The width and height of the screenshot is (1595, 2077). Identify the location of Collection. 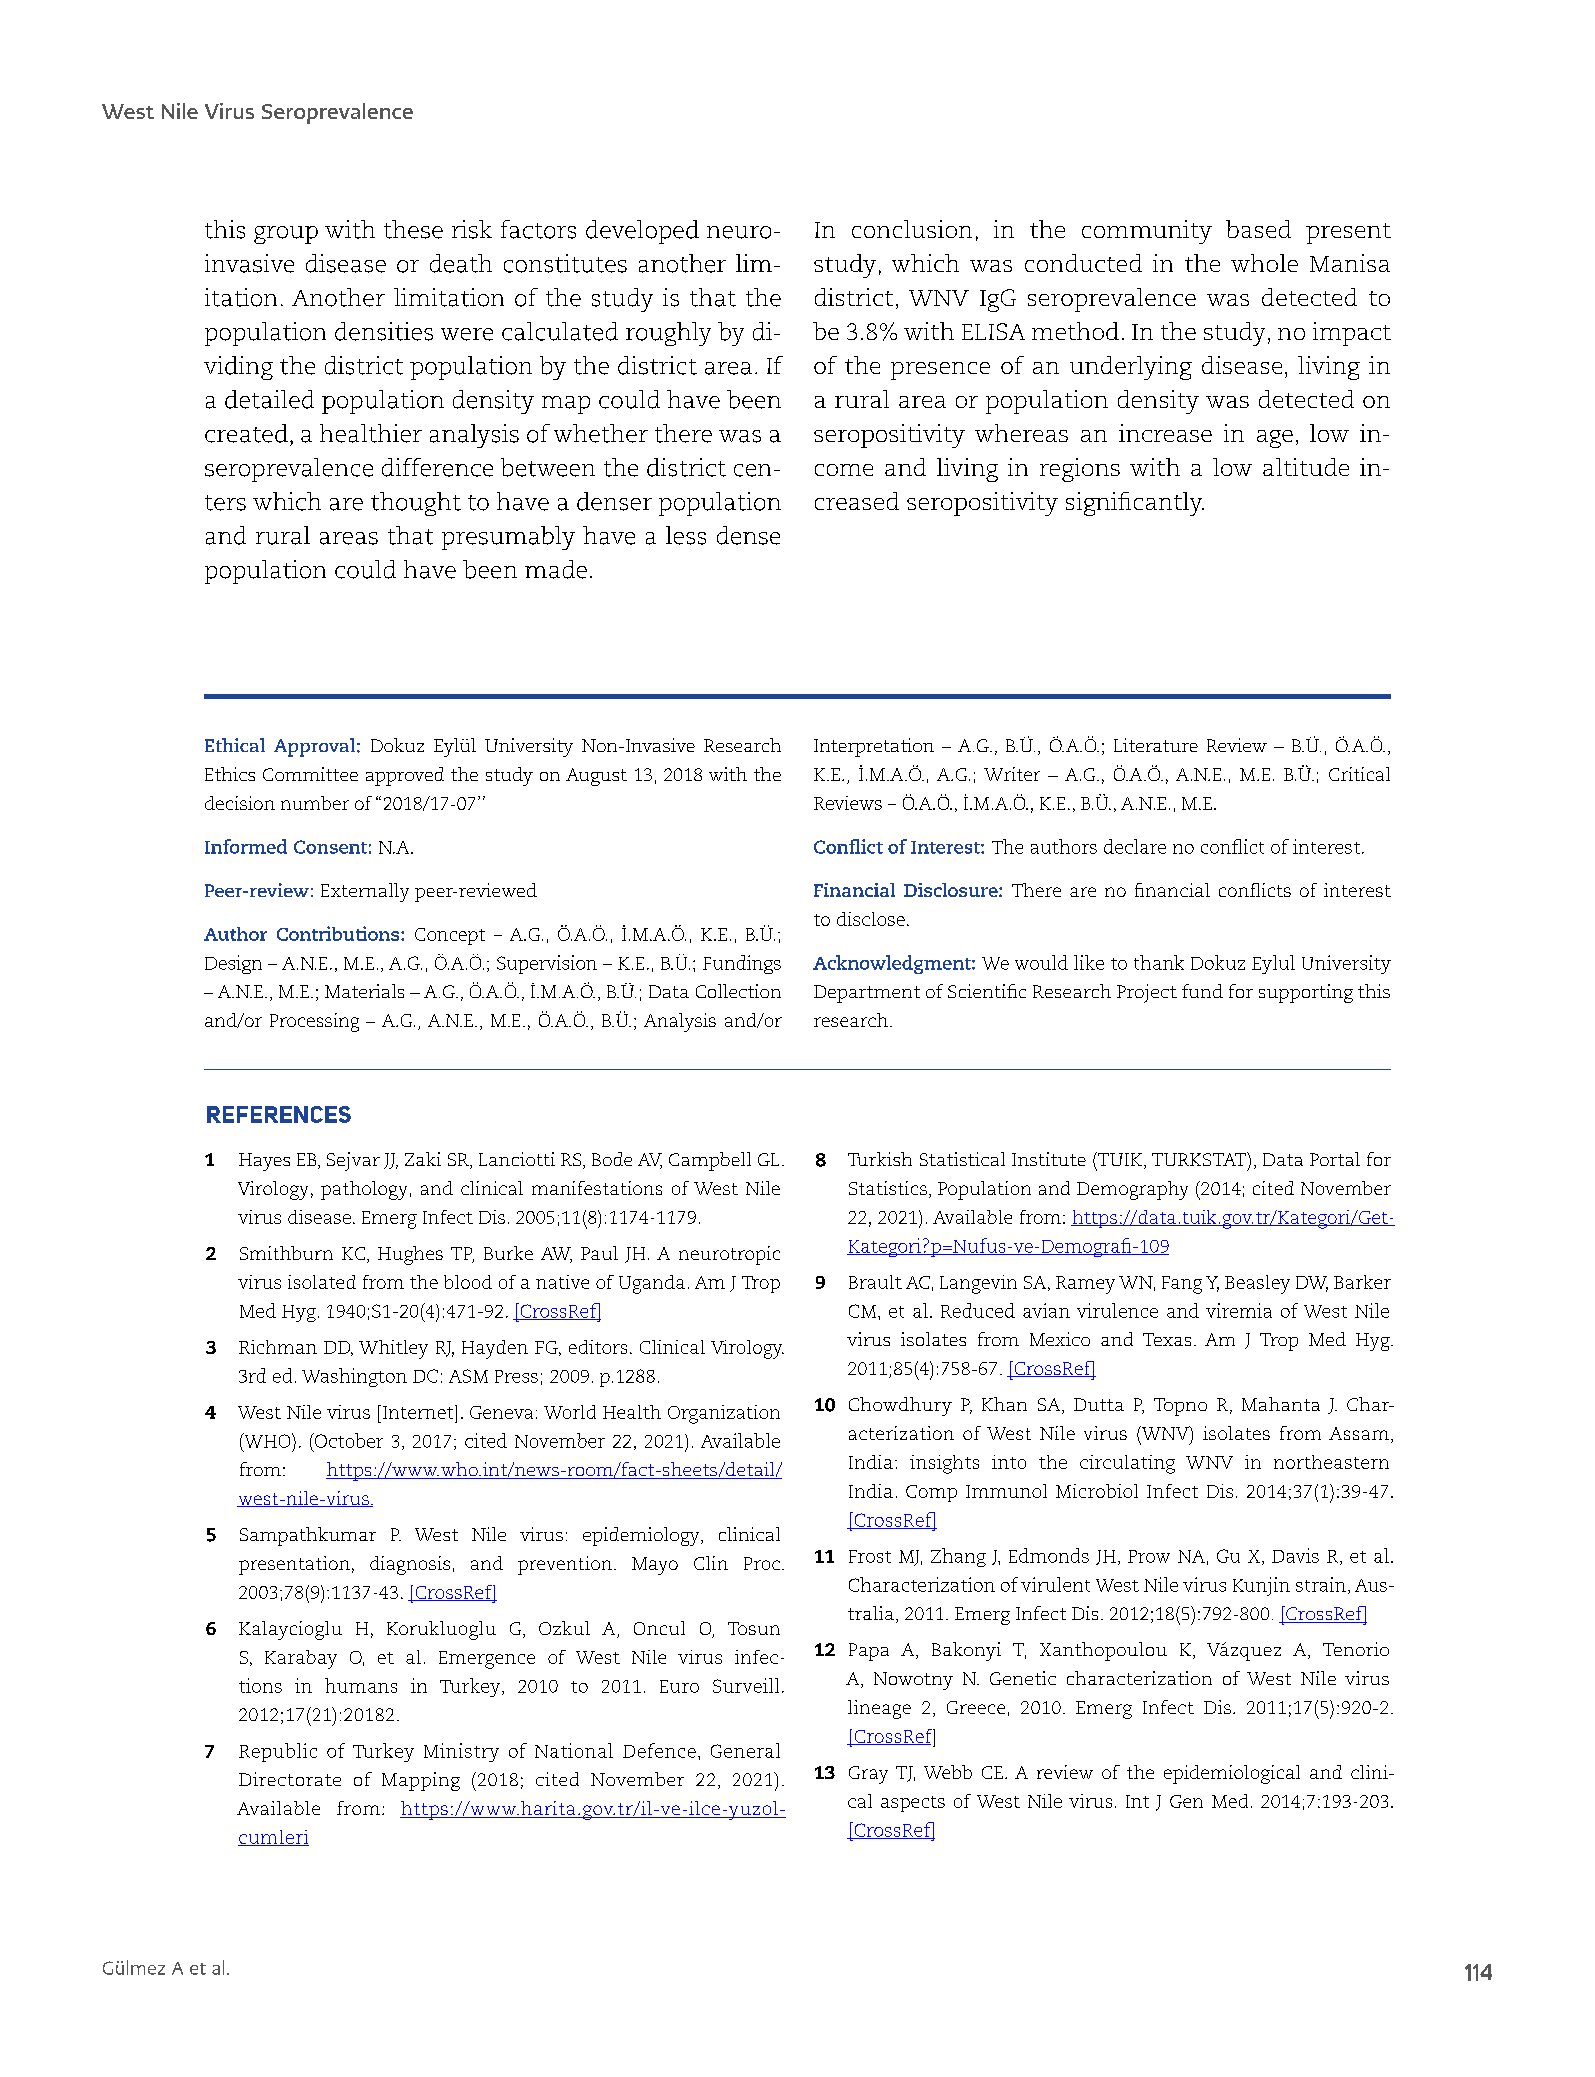
(738, 991).
